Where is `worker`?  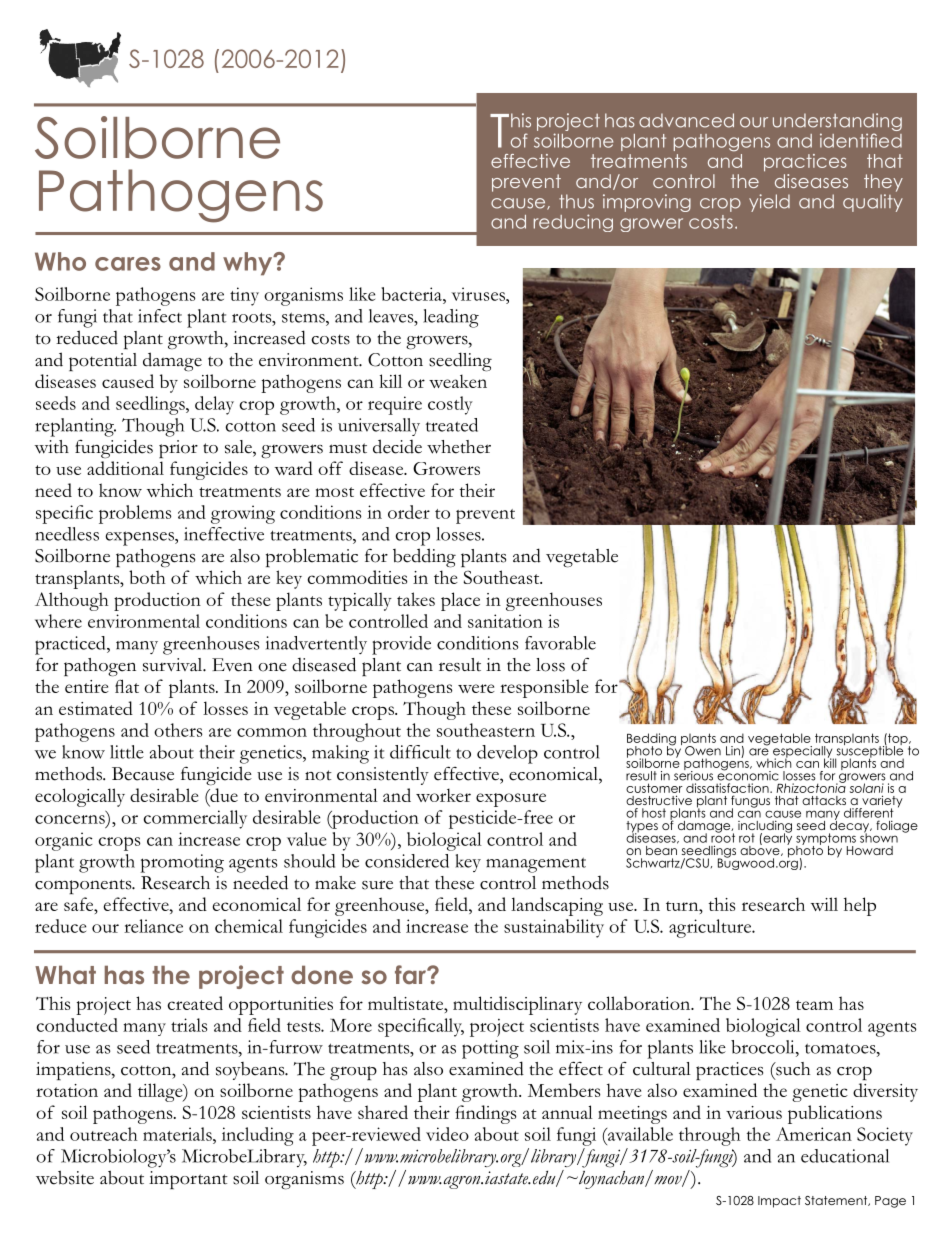
worker is located at coordinates (443, 795).
